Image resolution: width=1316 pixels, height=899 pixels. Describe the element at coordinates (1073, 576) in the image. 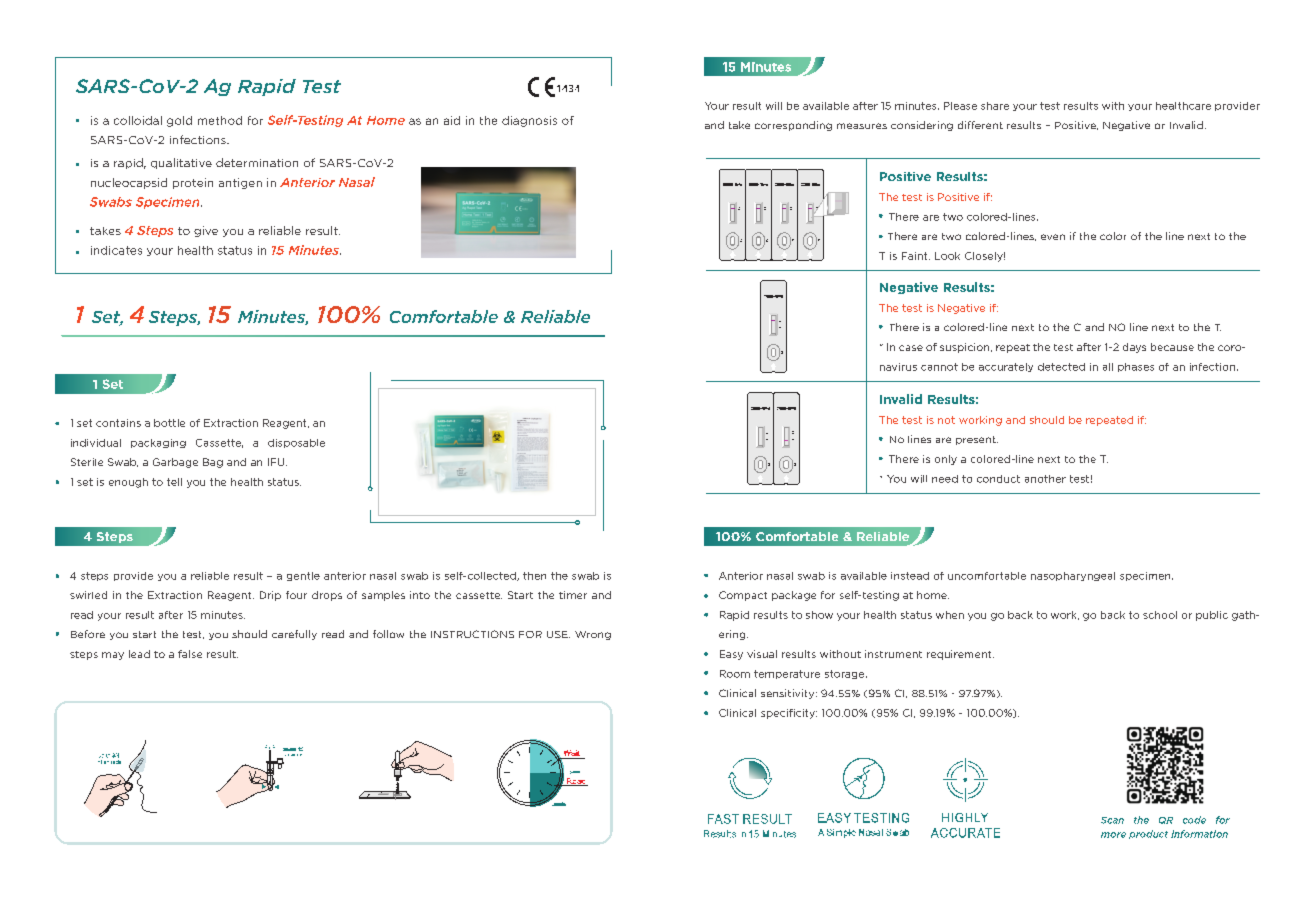

I see `nasopharyngeal` at that location.
